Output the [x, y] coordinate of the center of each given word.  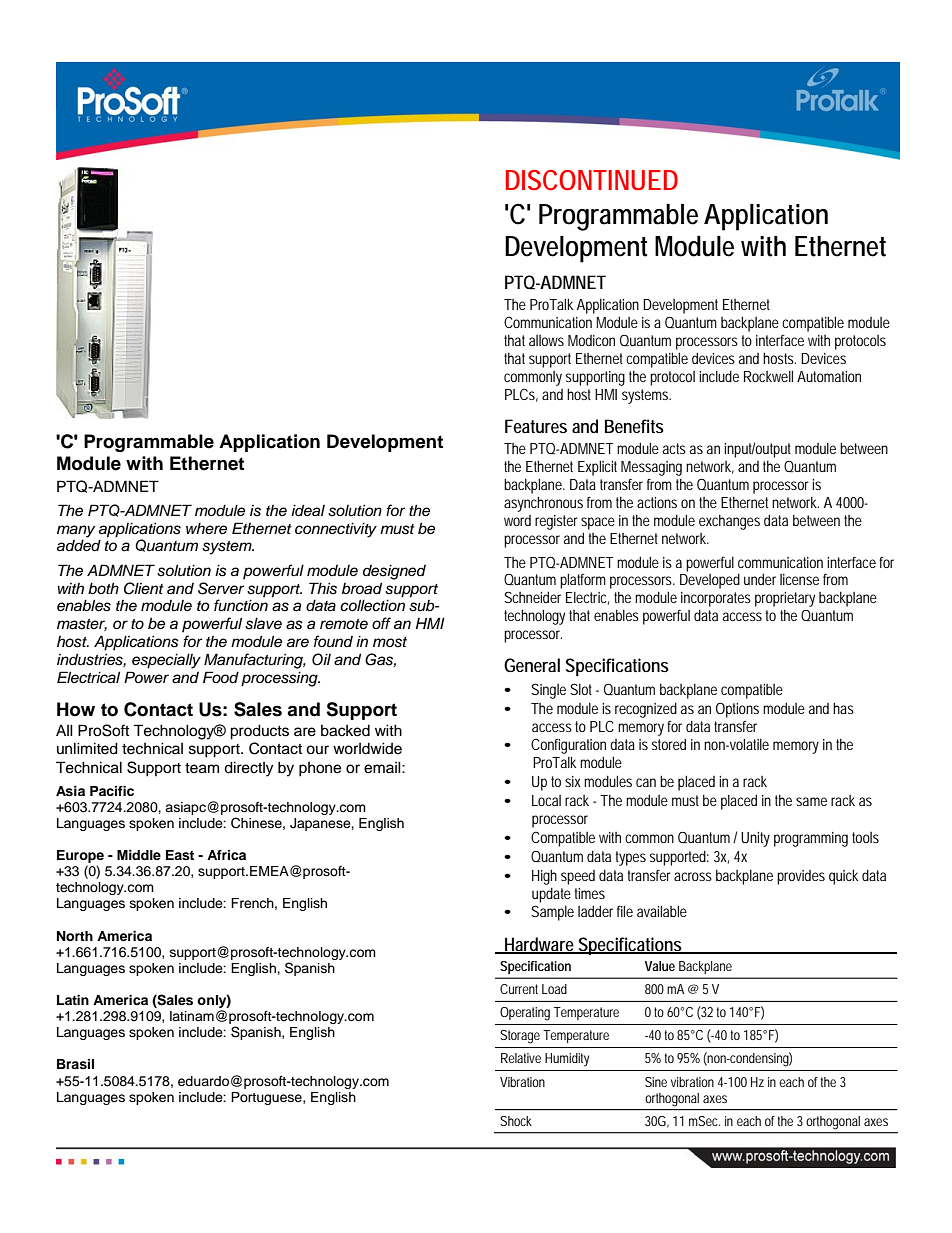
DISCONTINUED [592, 180]
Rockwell [768, 376]
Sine [656, 1082]
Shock [516, 1121]
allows [546, 340]
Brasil [75, 1064]
